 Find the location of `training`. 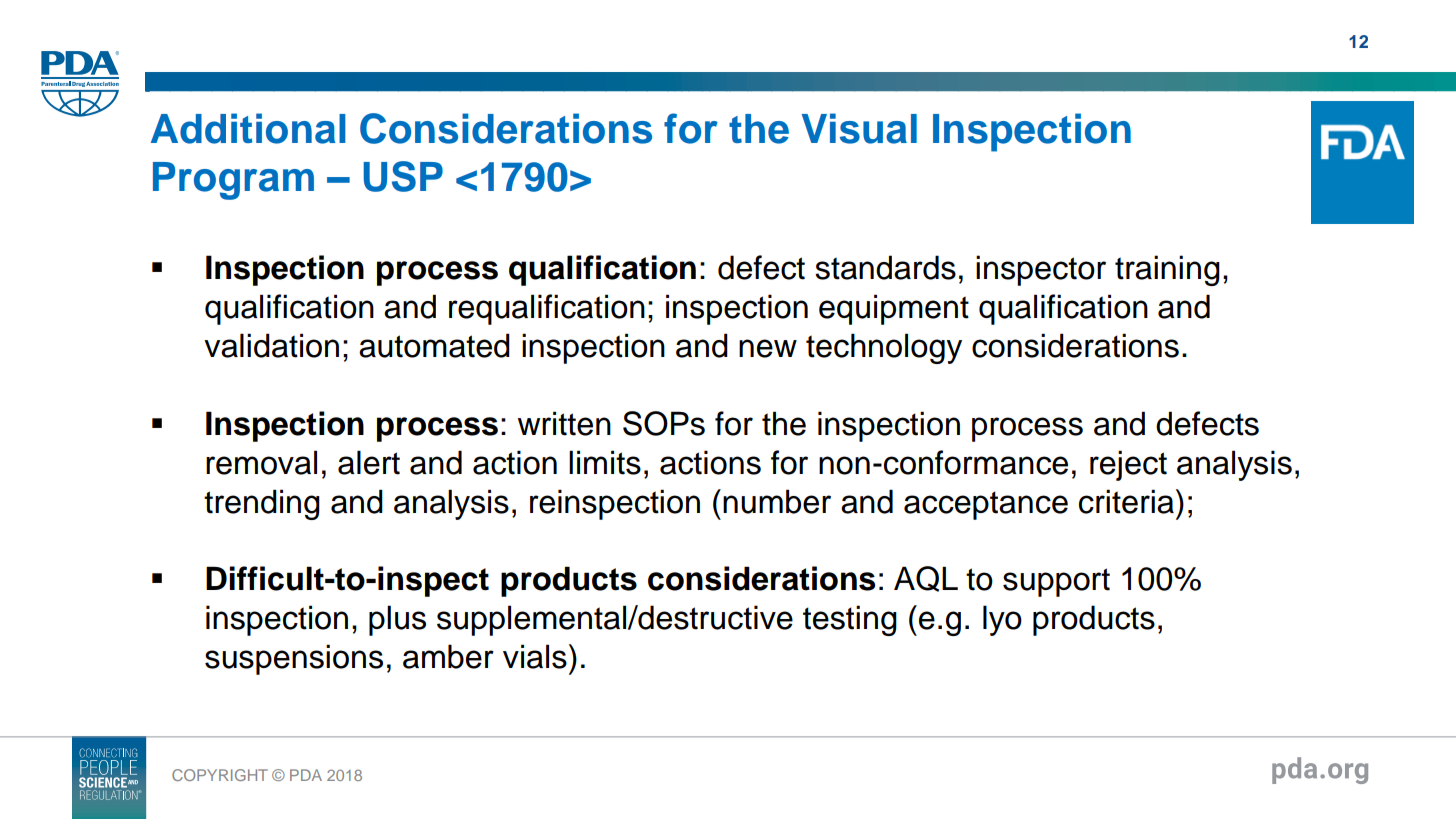

training is located at coordinates (1167, 270).
